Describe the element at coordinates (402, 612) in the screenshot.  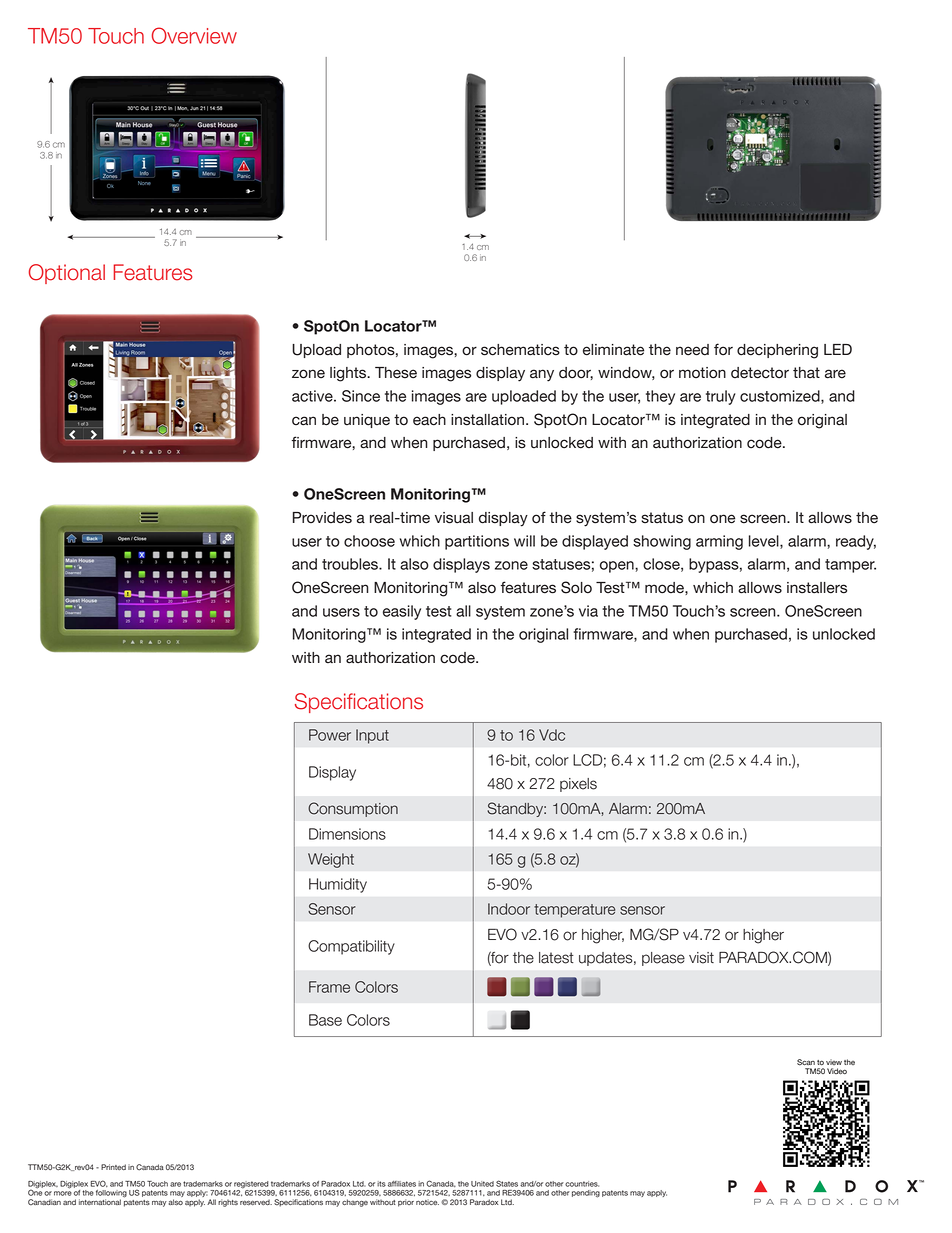
I see `easily` at that location.
